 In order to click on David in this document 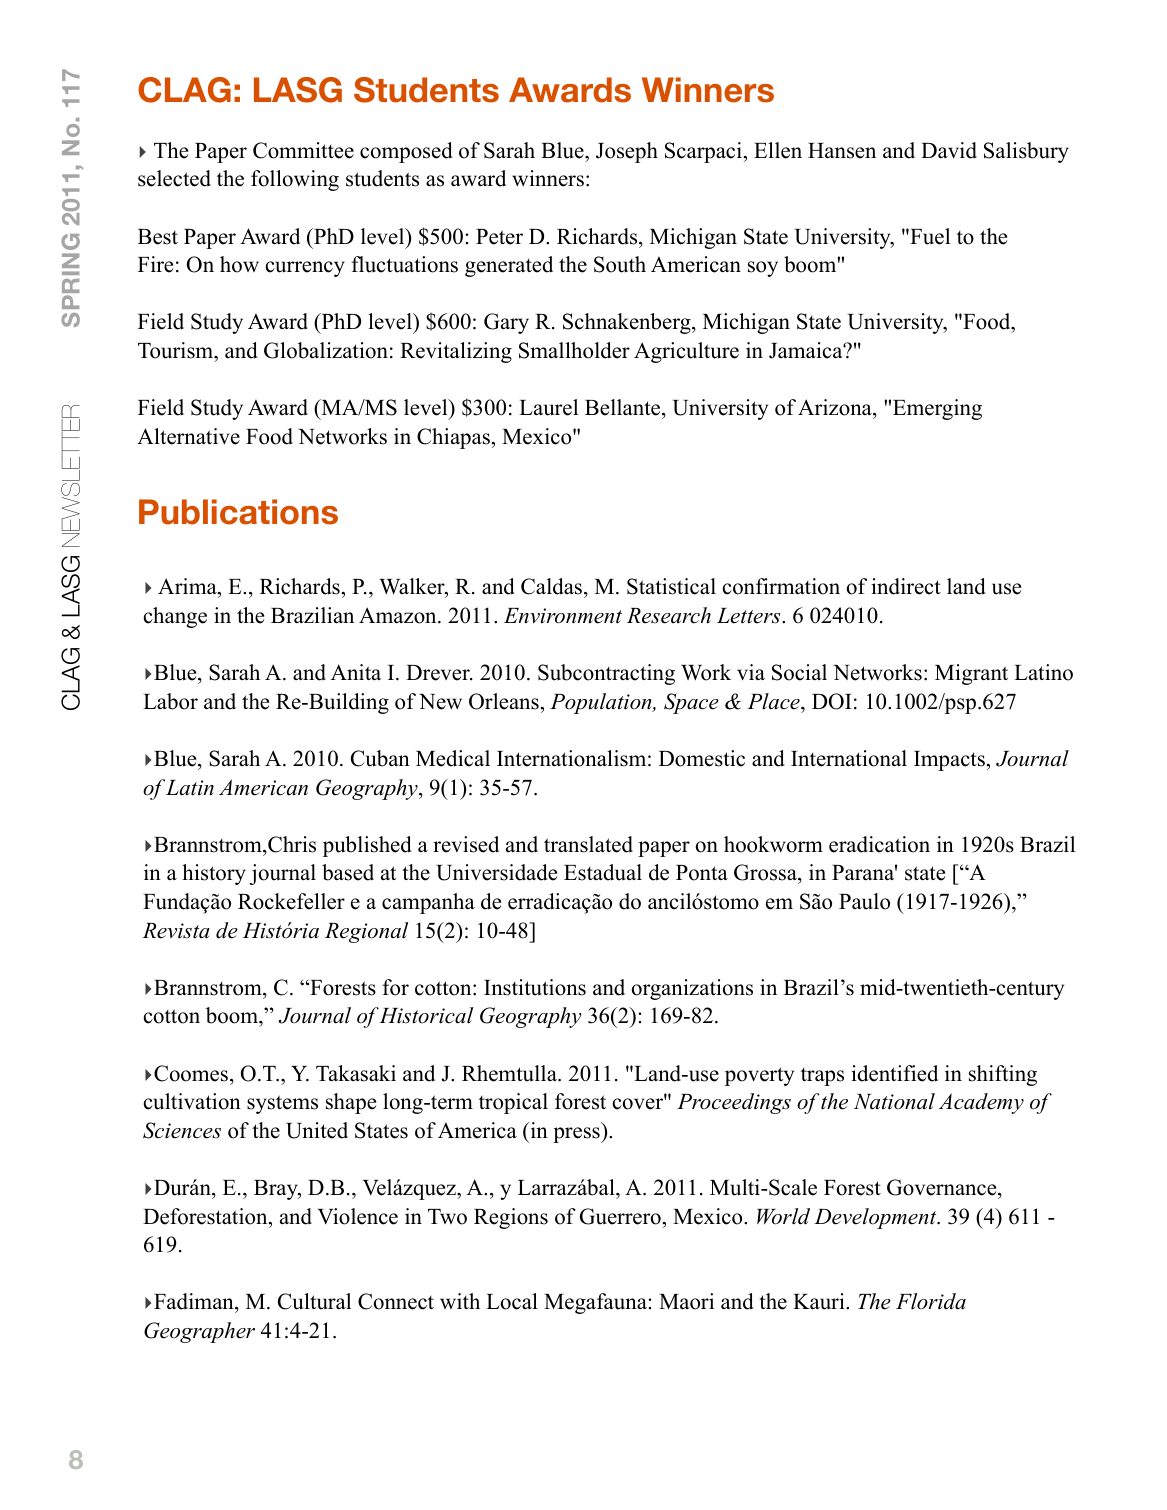, I will do `click(949, 150)`.
